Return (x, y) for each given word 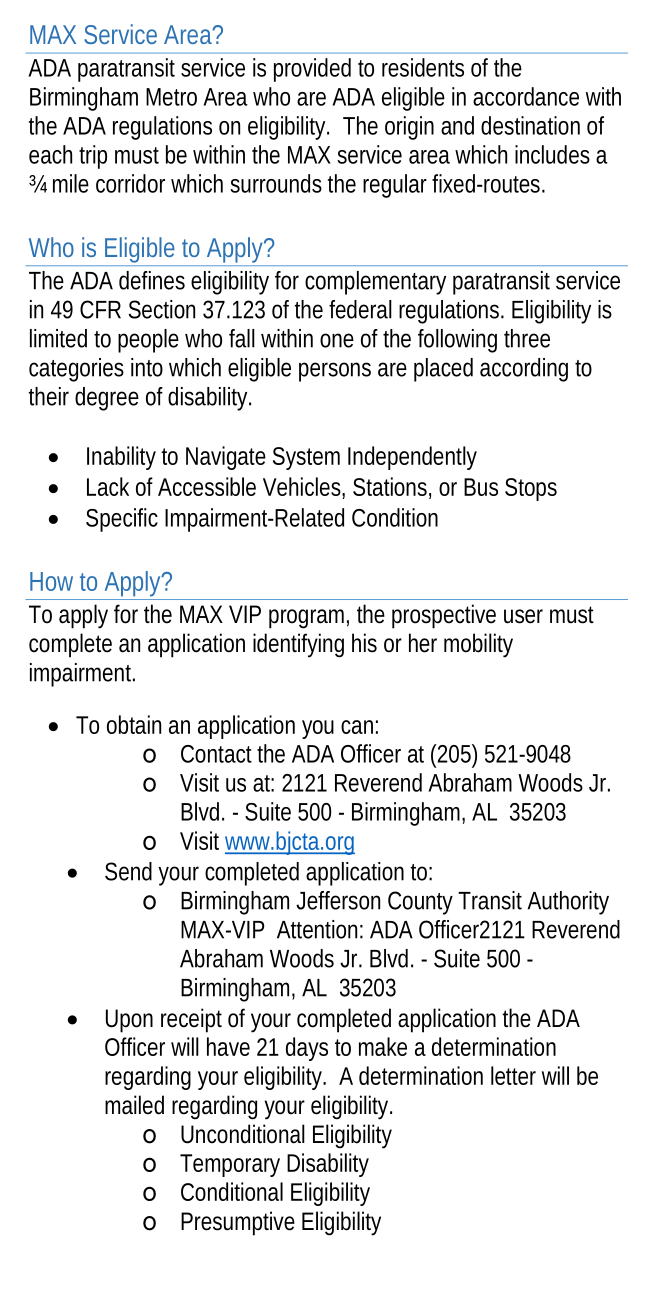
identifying (298, 645)
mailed (134, 1105)
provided (312, 70)
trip (93, 157)
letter (513, 1075)
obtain (134, 724)
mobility (478, 645)
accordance (526, 96)
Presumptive (238, 1223)
